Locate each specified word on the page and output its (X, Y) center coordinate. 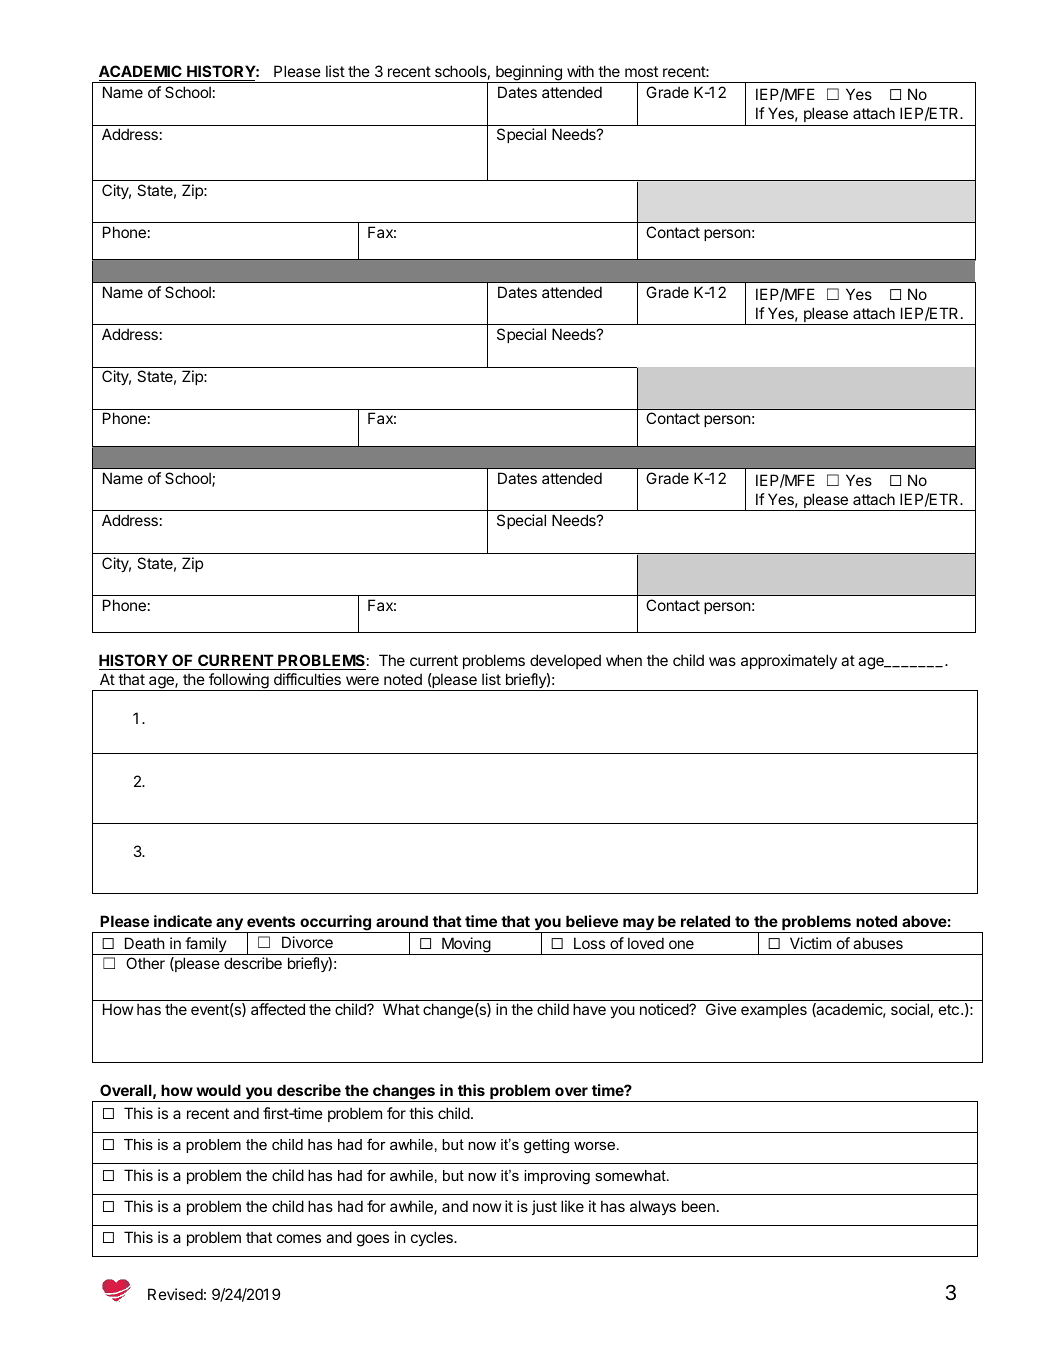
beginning (529, 74)
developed (565, 661)
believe (592, 921)
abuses (878, 943)
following (239, 682)
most (641, 71)
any (229, 925)
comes (299, 1238)
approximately (789, 661)
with (580, 71)
